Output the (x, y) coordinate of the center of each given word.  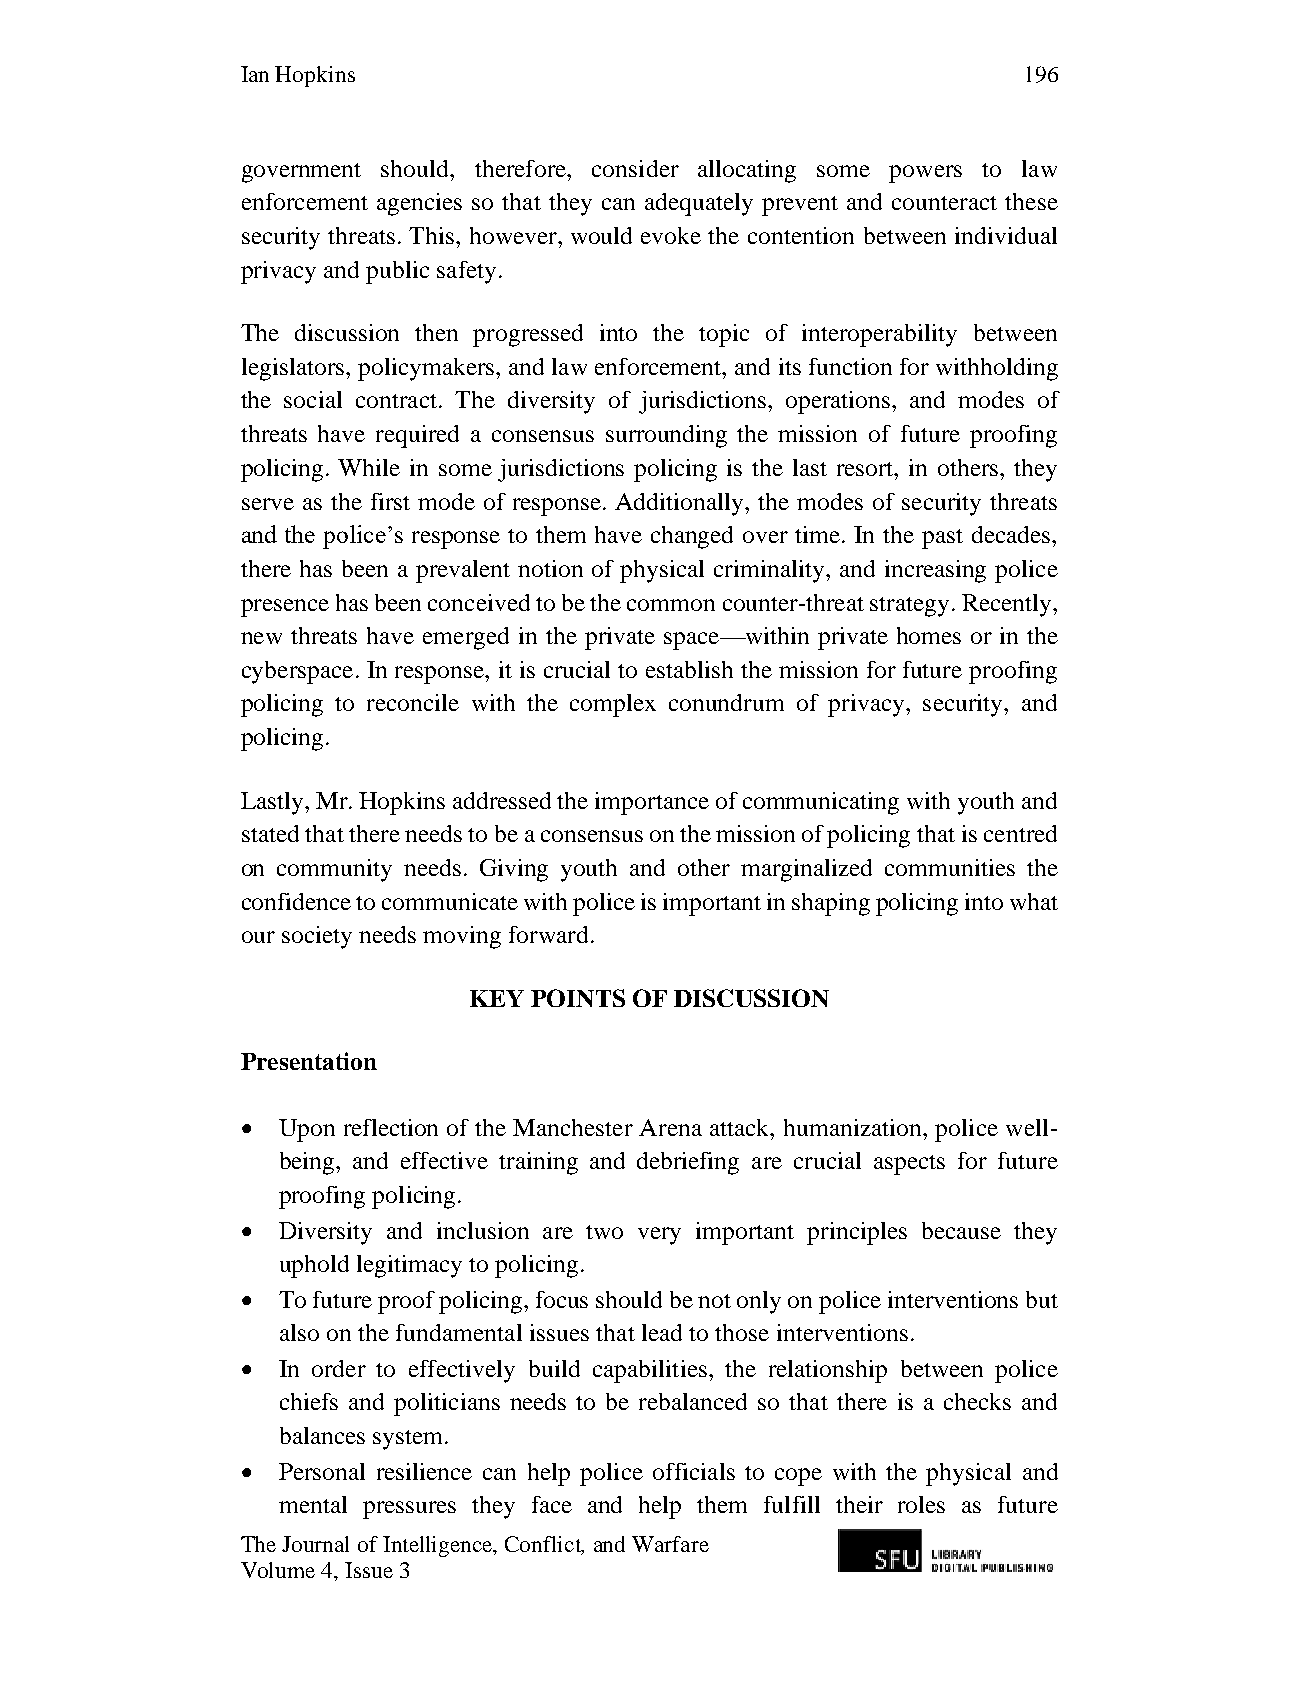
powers (925, 174)
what (1034, 901)
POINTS (578, 998)
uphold (314, 1266)
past (942, 539)
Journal (315, 1544)
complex (613, 705)
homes (929, 635)
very (659, 1236)
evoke (671, 235)
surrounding (666, 436)
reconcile (413, 702)
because (961, 1230)
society (317, 937)
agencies (419, 204)
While (369, 467)
